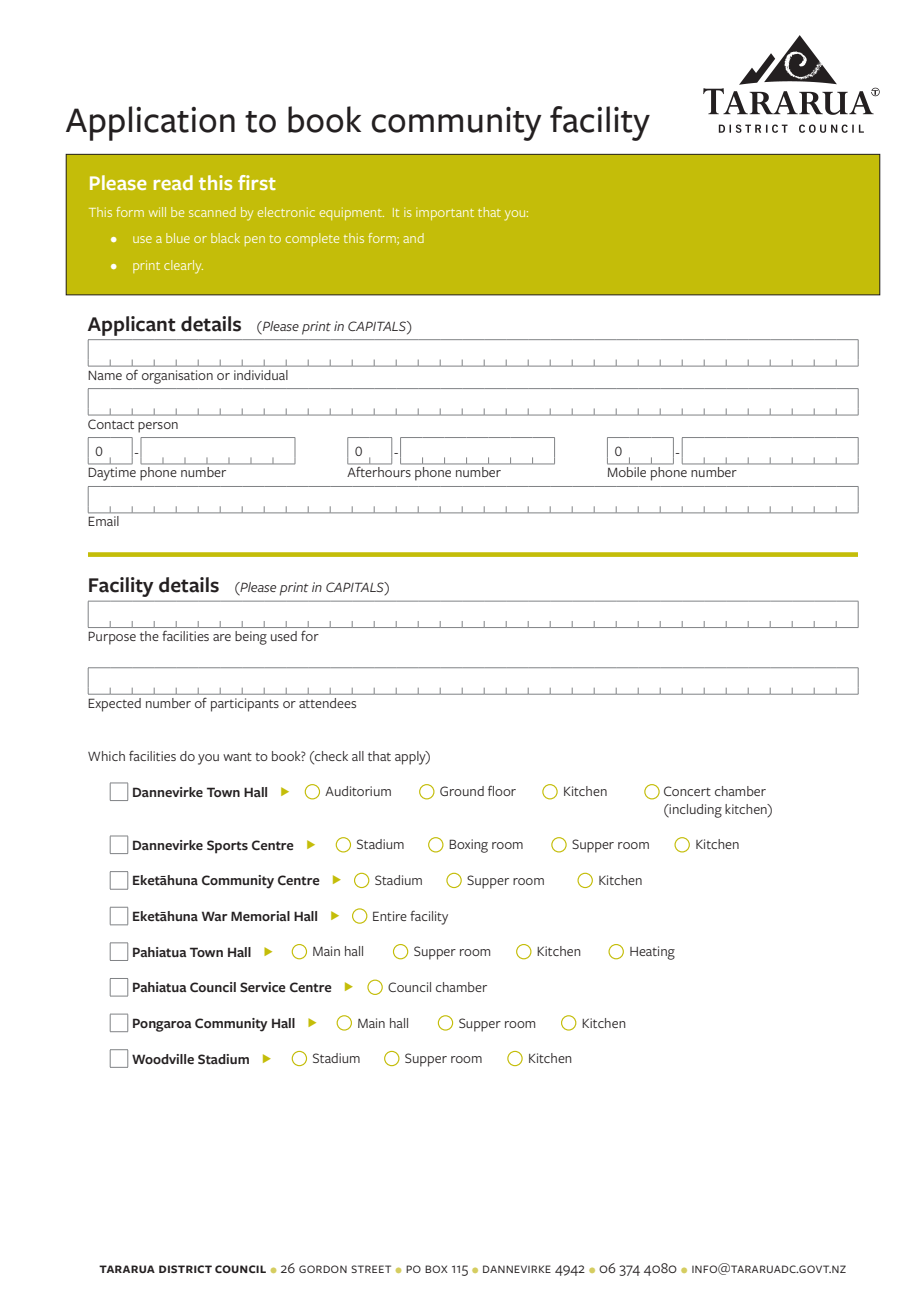  I want to click on street, so click(371, 1269).
